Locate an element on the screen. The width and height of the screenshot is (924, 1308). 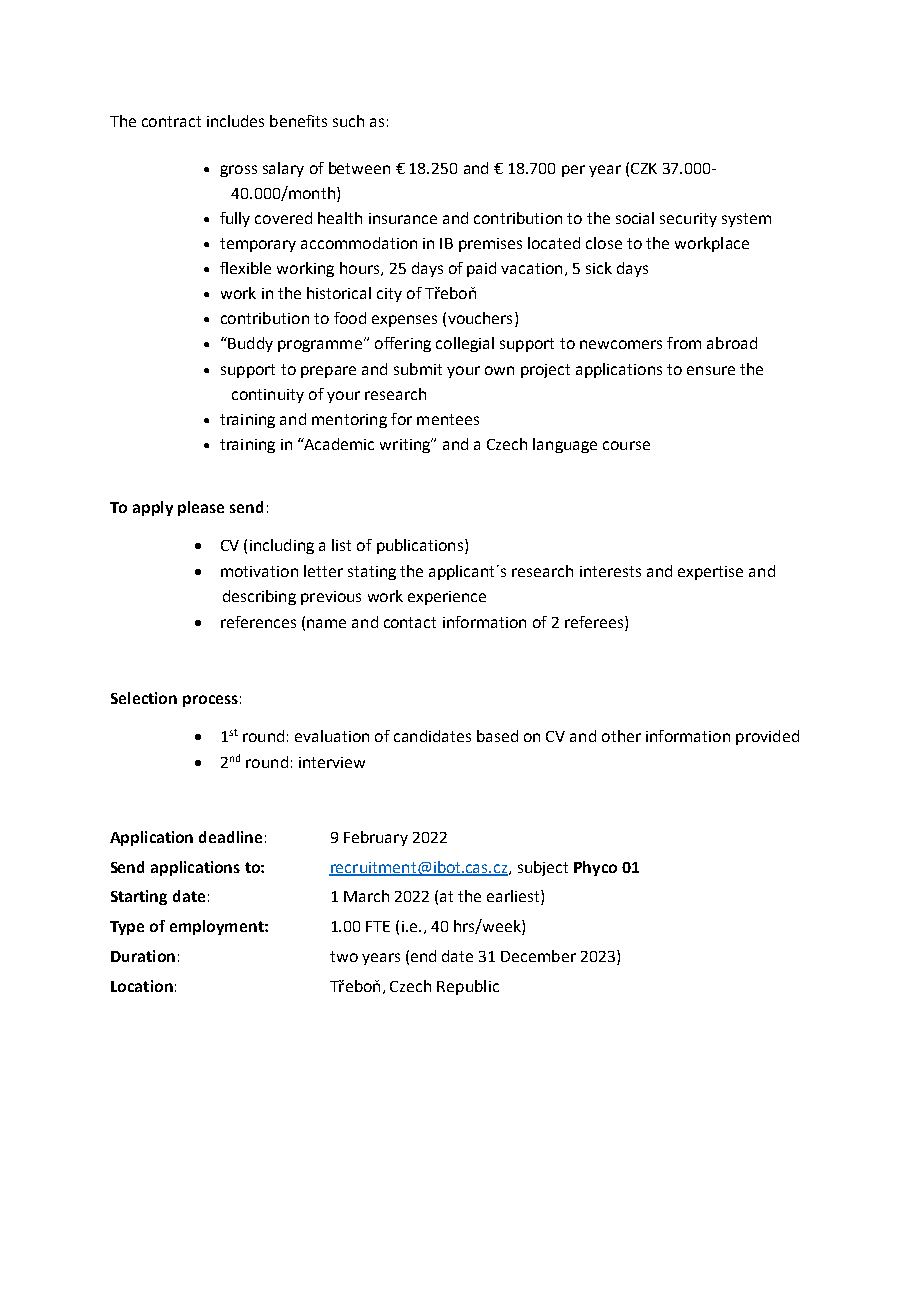
employment is located at coordinates (218, 927).
